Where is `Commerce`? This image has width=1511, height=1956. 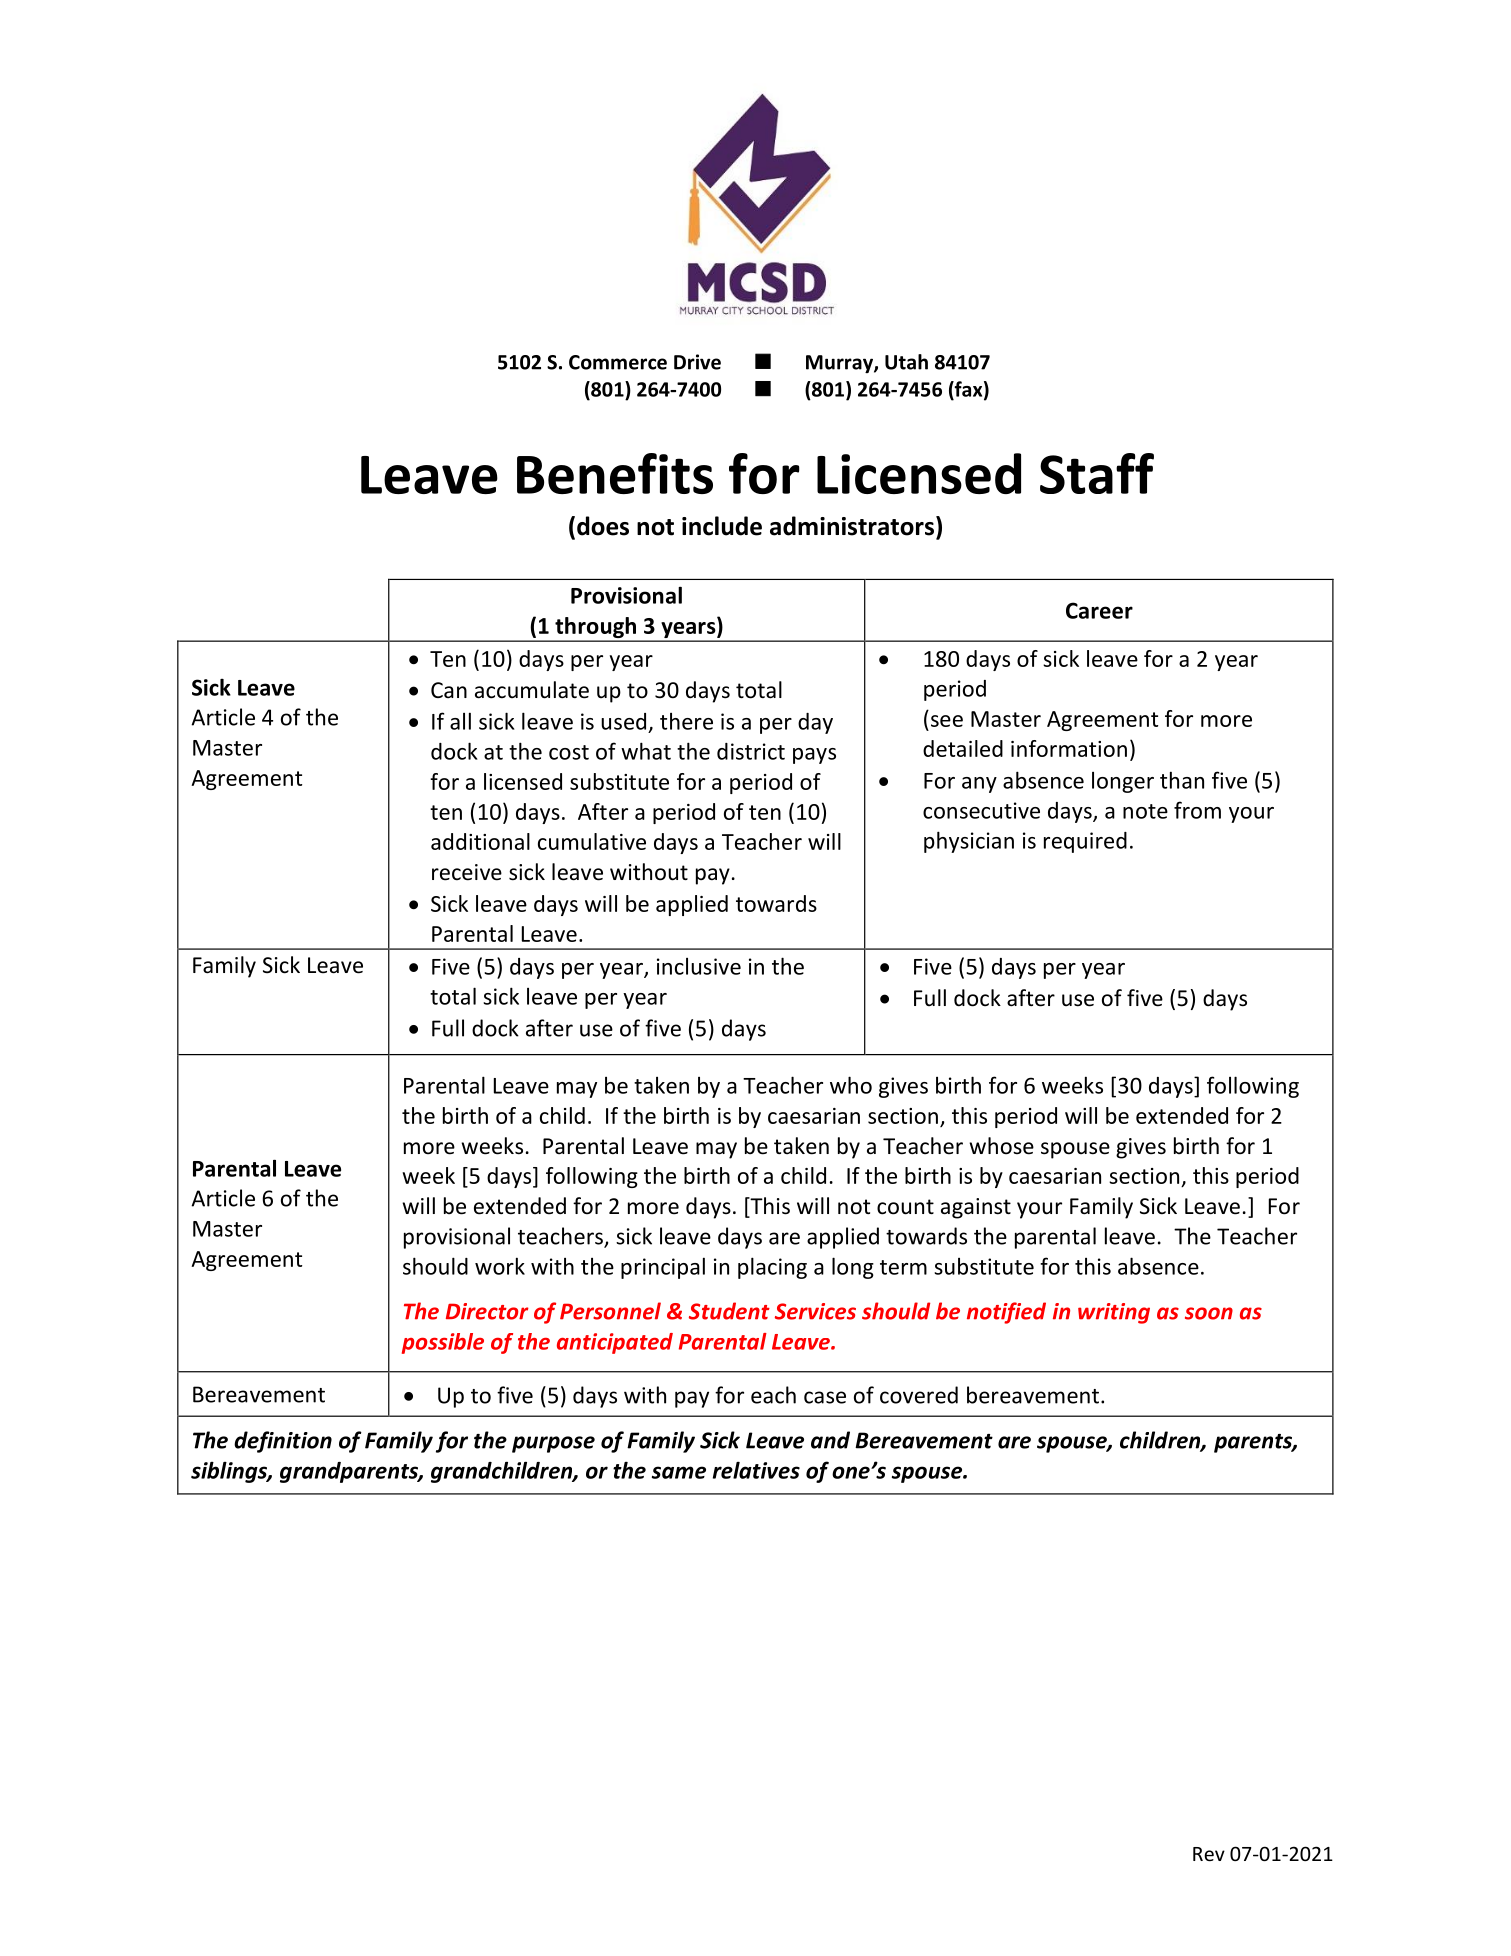
Commerce is located at coordinates (618, 362).
